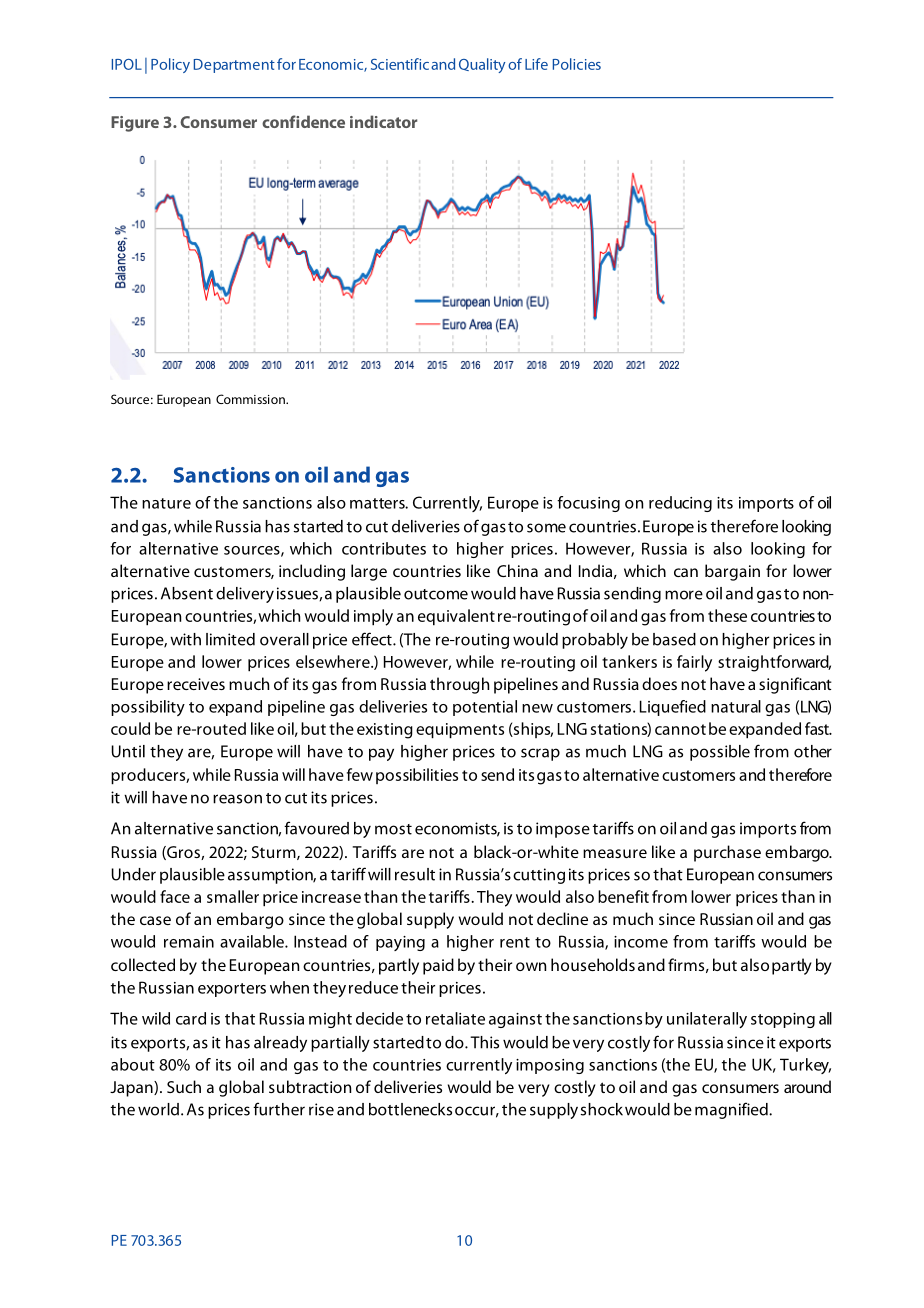 The width and height of the screenshot is (924, 1308). What do you see at coordinates (546, 528) in the screenshot?
I see `some` at bounding box center [546, 528].
